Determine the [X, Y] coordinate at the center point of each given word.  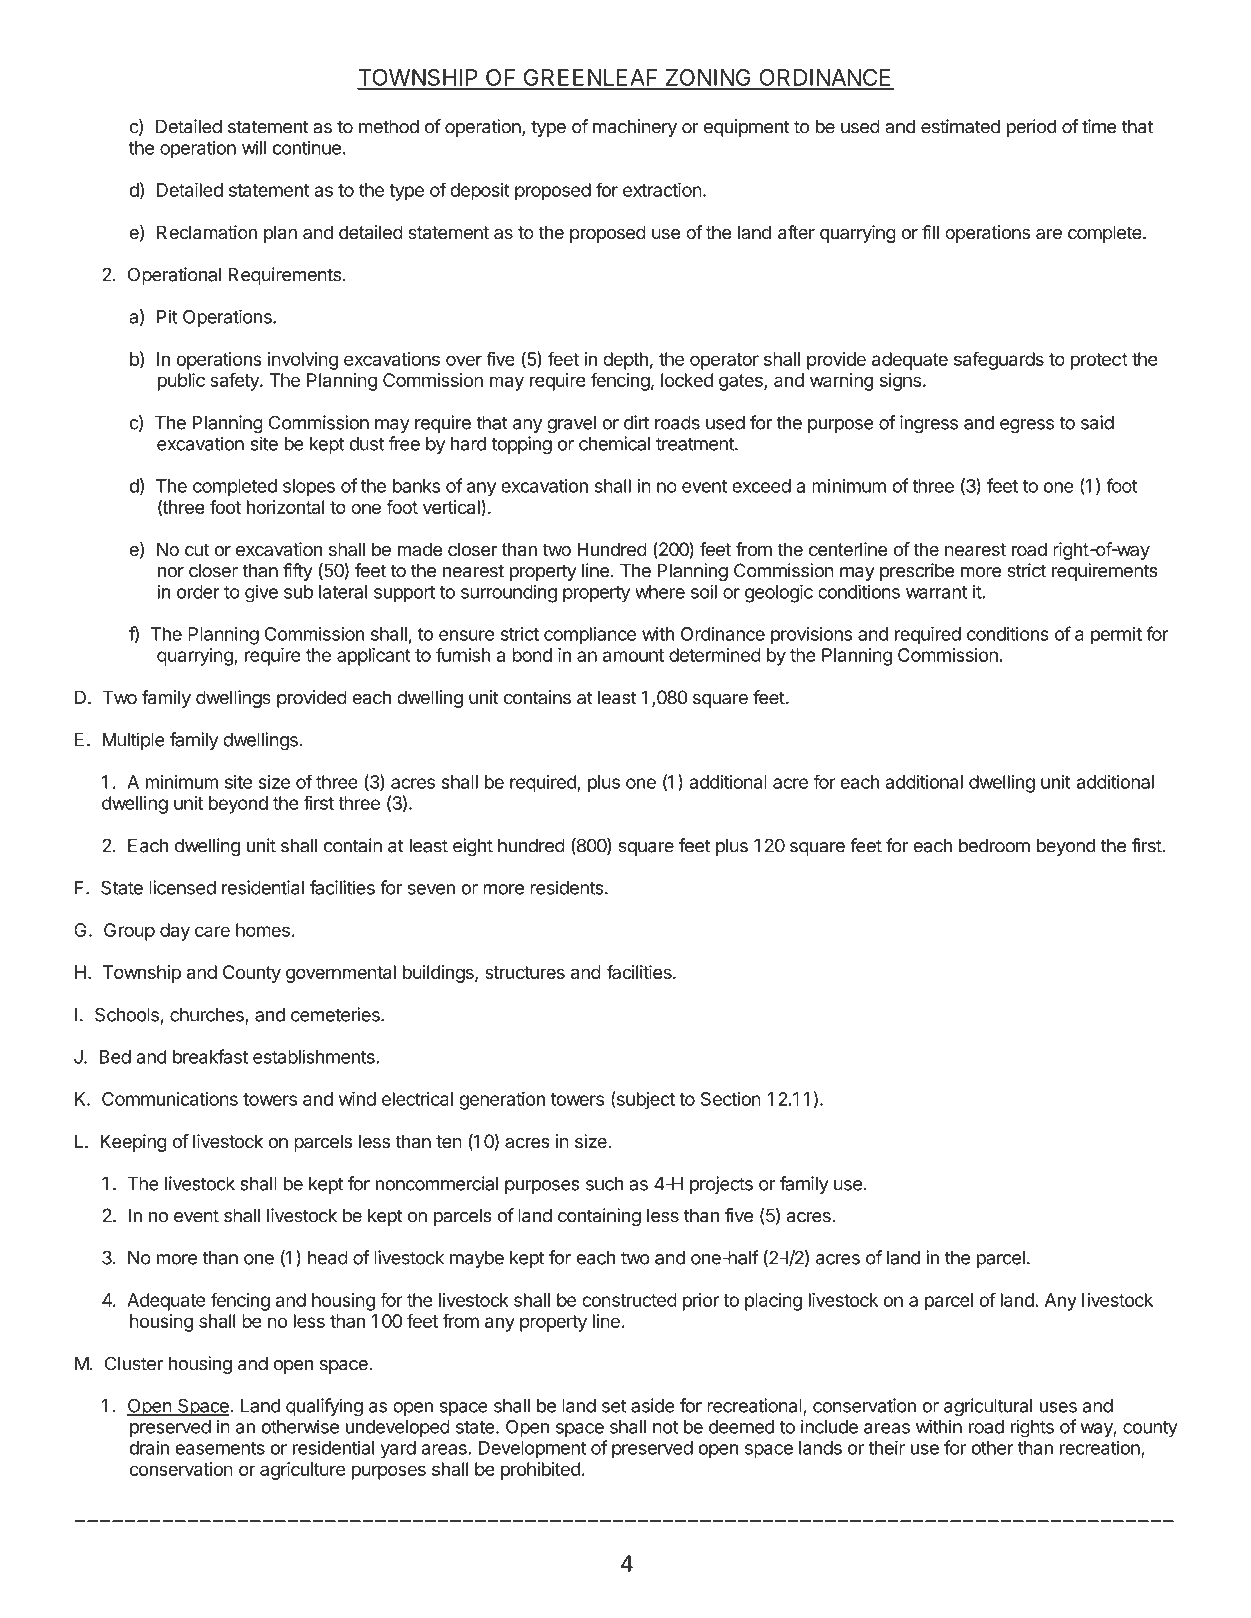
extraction [662, 190]
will [254, 147]
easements [220, 1448]
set [614, 1406]
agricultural [988, 1407]
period [1032, 128]
